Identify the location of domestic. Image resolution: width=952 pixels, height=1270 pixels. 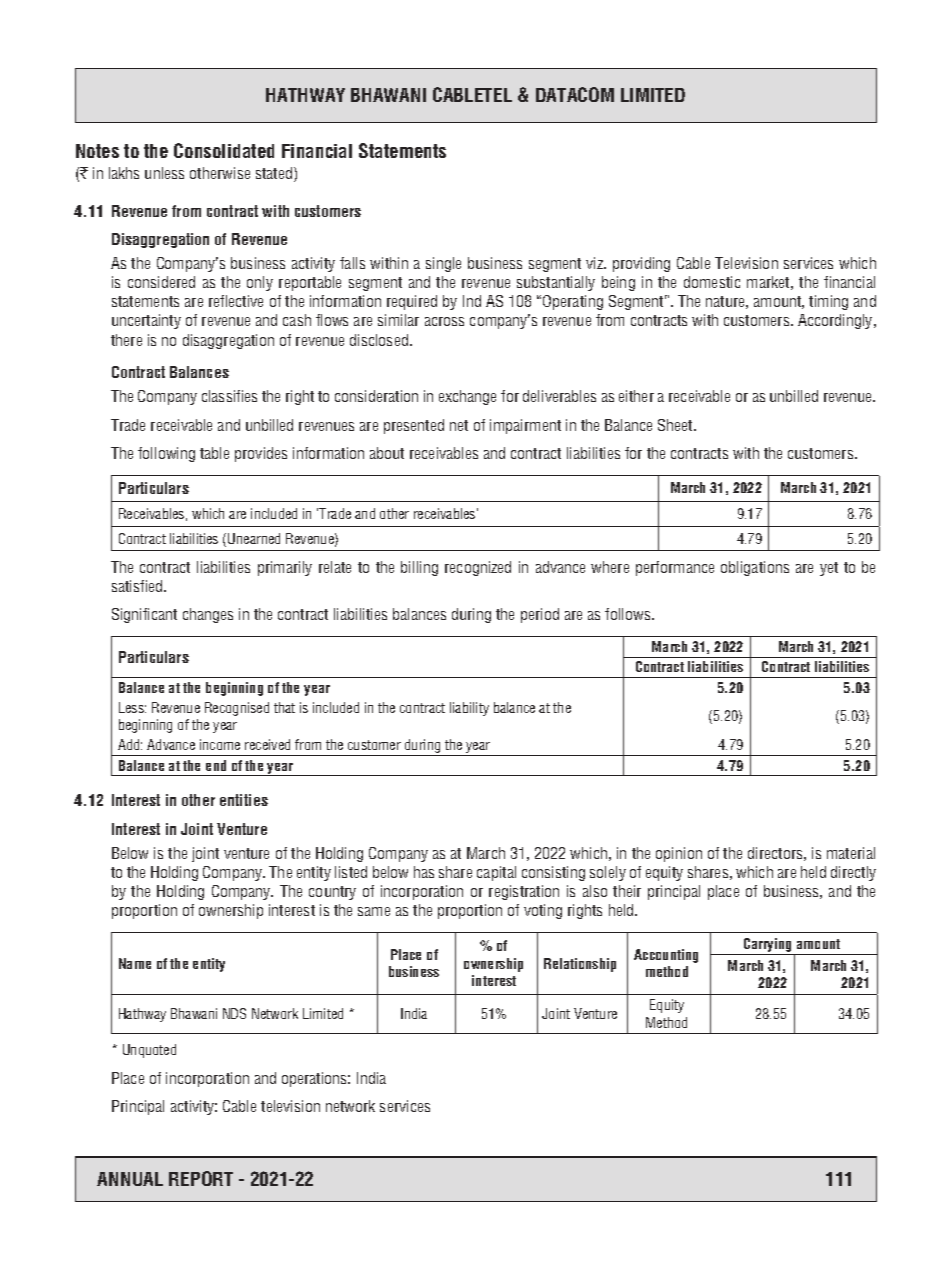
(712, 282).
